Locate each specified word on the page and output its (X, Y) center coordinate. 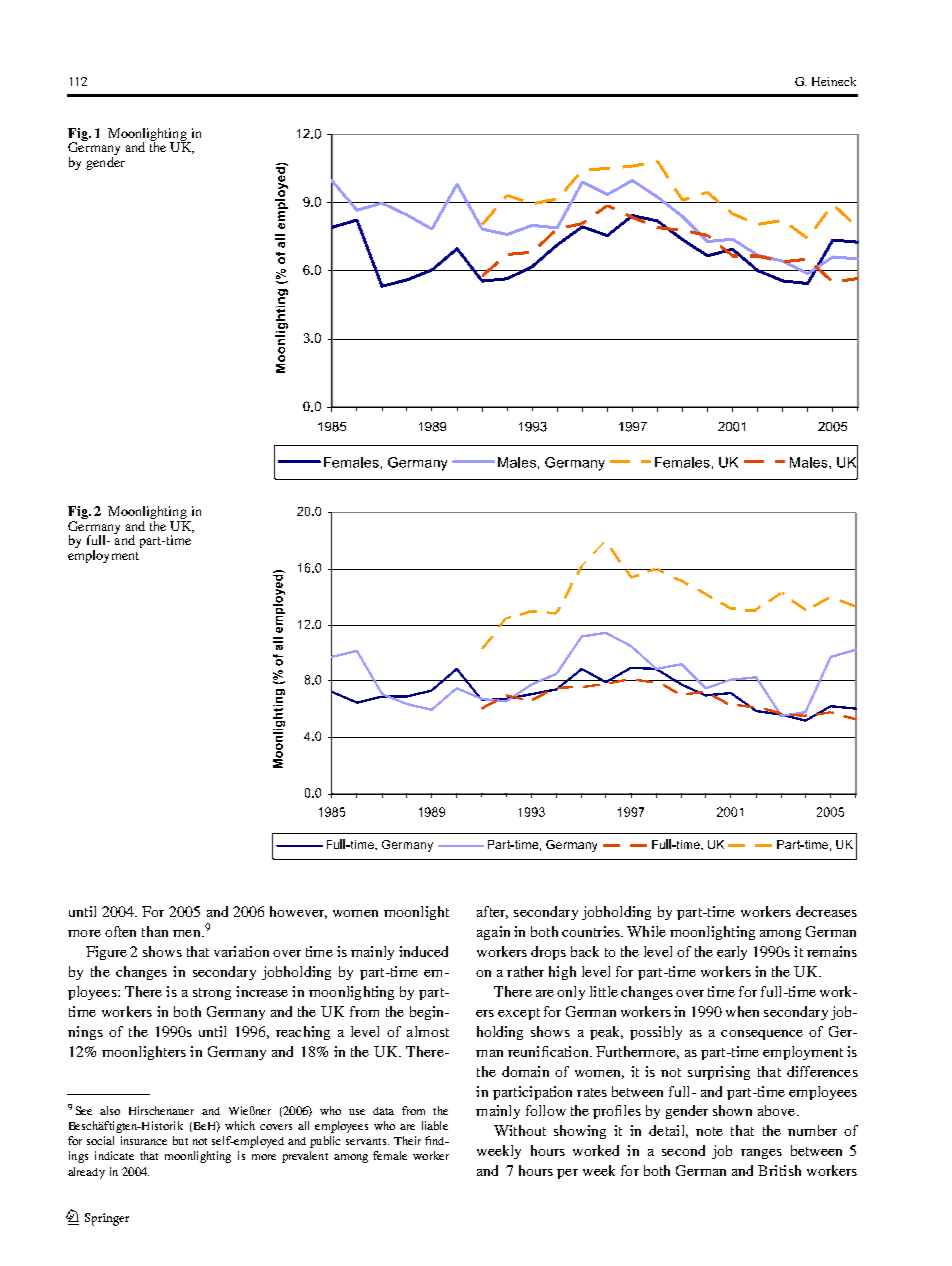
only (571, 993)
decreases (826, 911)
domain (525, 1071)
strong (212, 994)
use (357, 1112)
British (779, 1170)
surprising (719, 1073)
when (742, 1011)
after (492, 912)
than (155, 931)
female (390, 1155)
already (86, 1173)
